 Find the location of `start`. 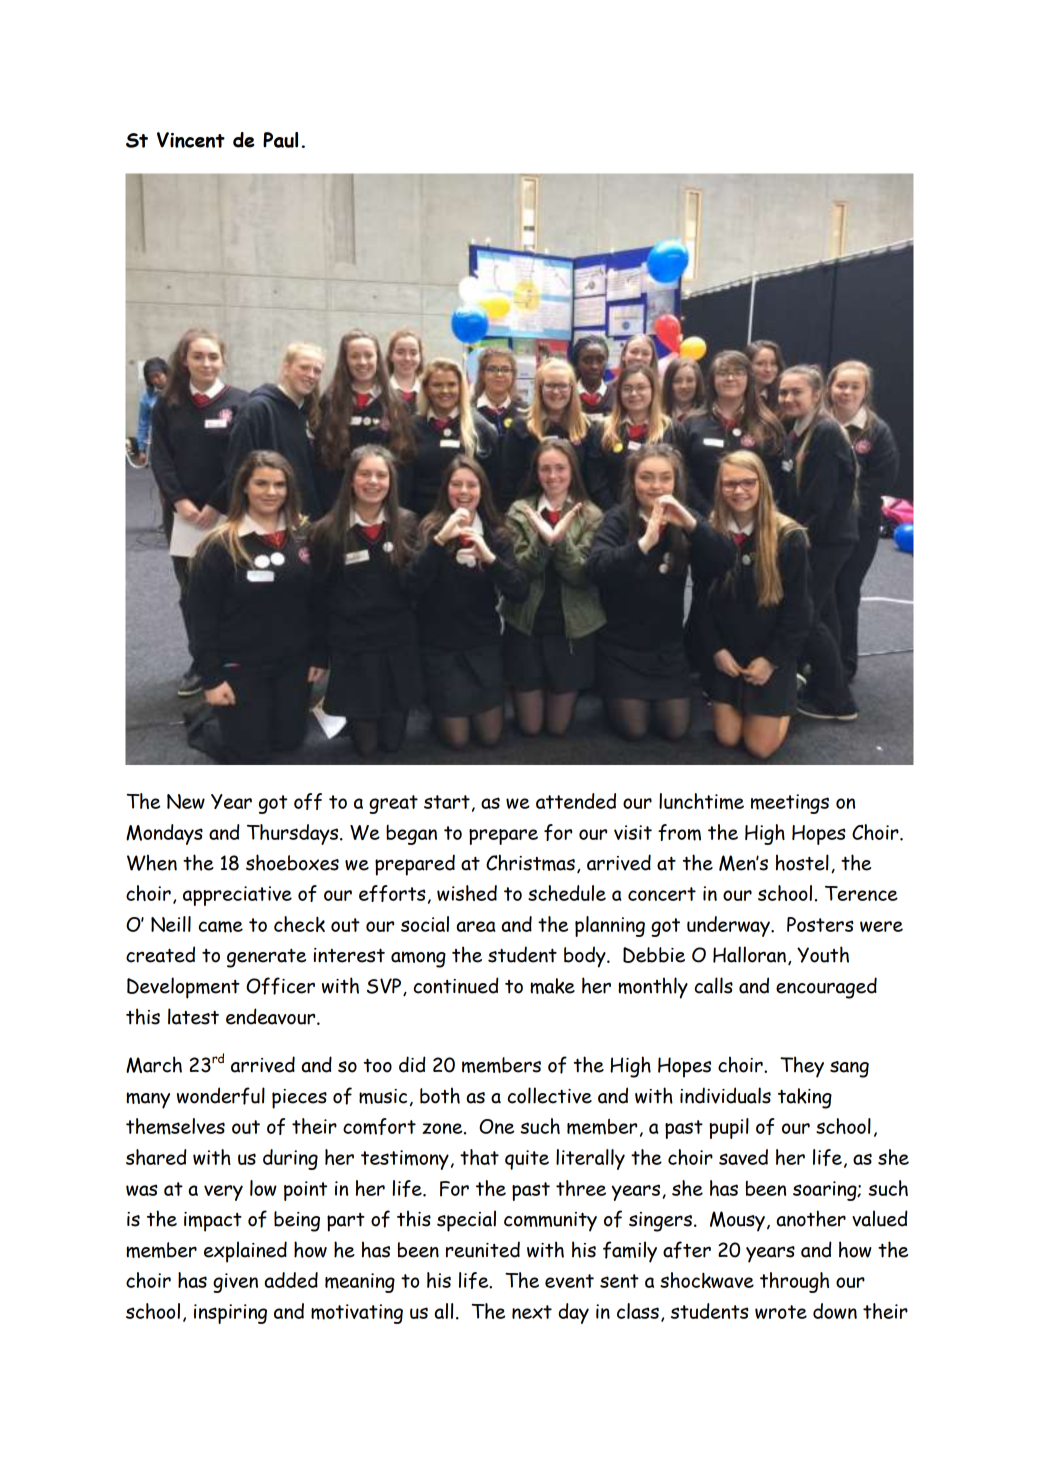

start is located at coordinates (447, 802).
